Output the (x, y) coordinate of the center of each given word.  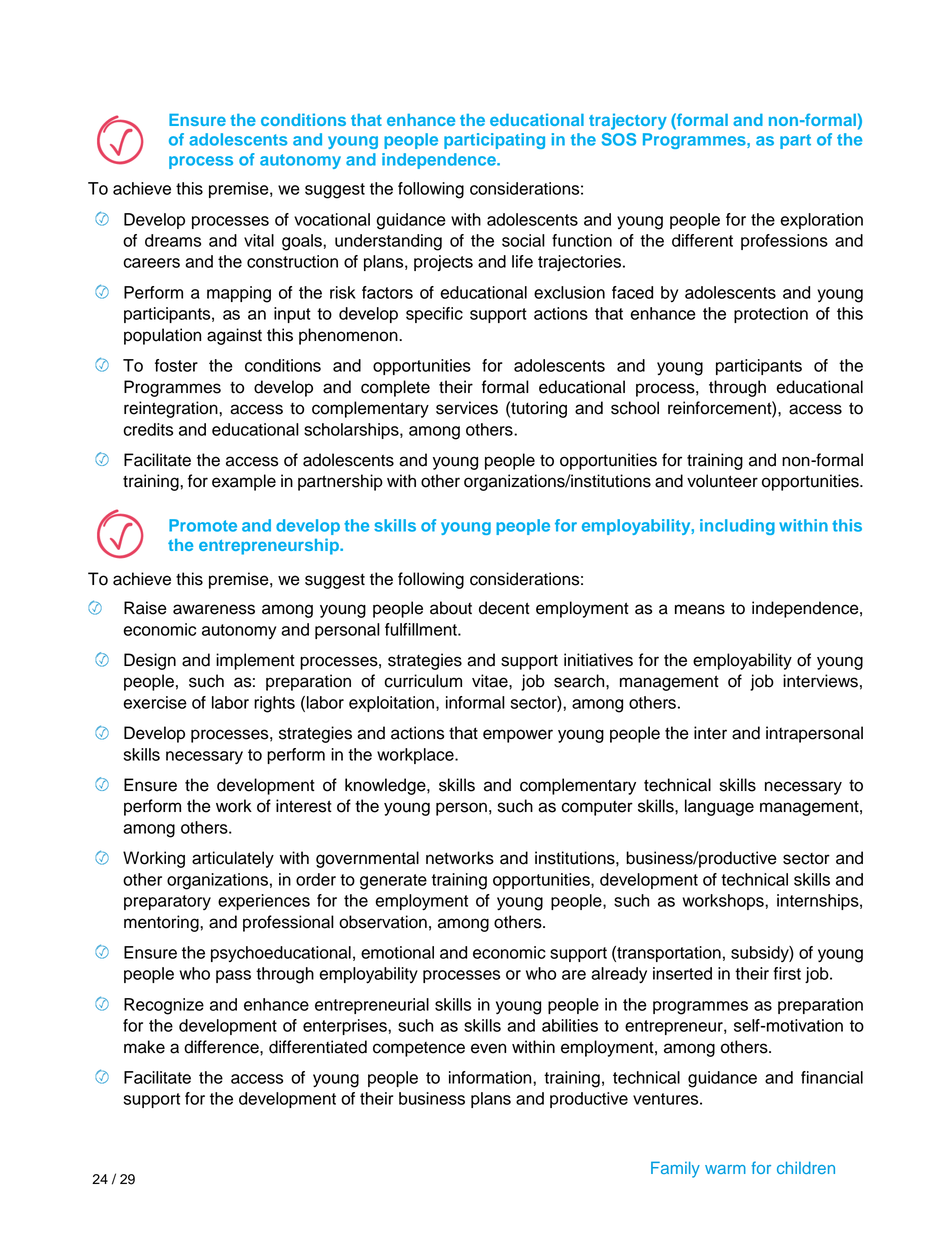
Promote (203, 525)
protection (771, 315)
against (234, 336)
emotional (397, 952)
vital (259, 240)
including (737, 527)
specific (434, 315)
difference (222, 1047)
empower (518, 736)
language (719, 807)
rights (274, 704)
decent (504, 608)
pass (233, 976)
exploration (822, 221)
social (523, 240)
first (787, 973)
